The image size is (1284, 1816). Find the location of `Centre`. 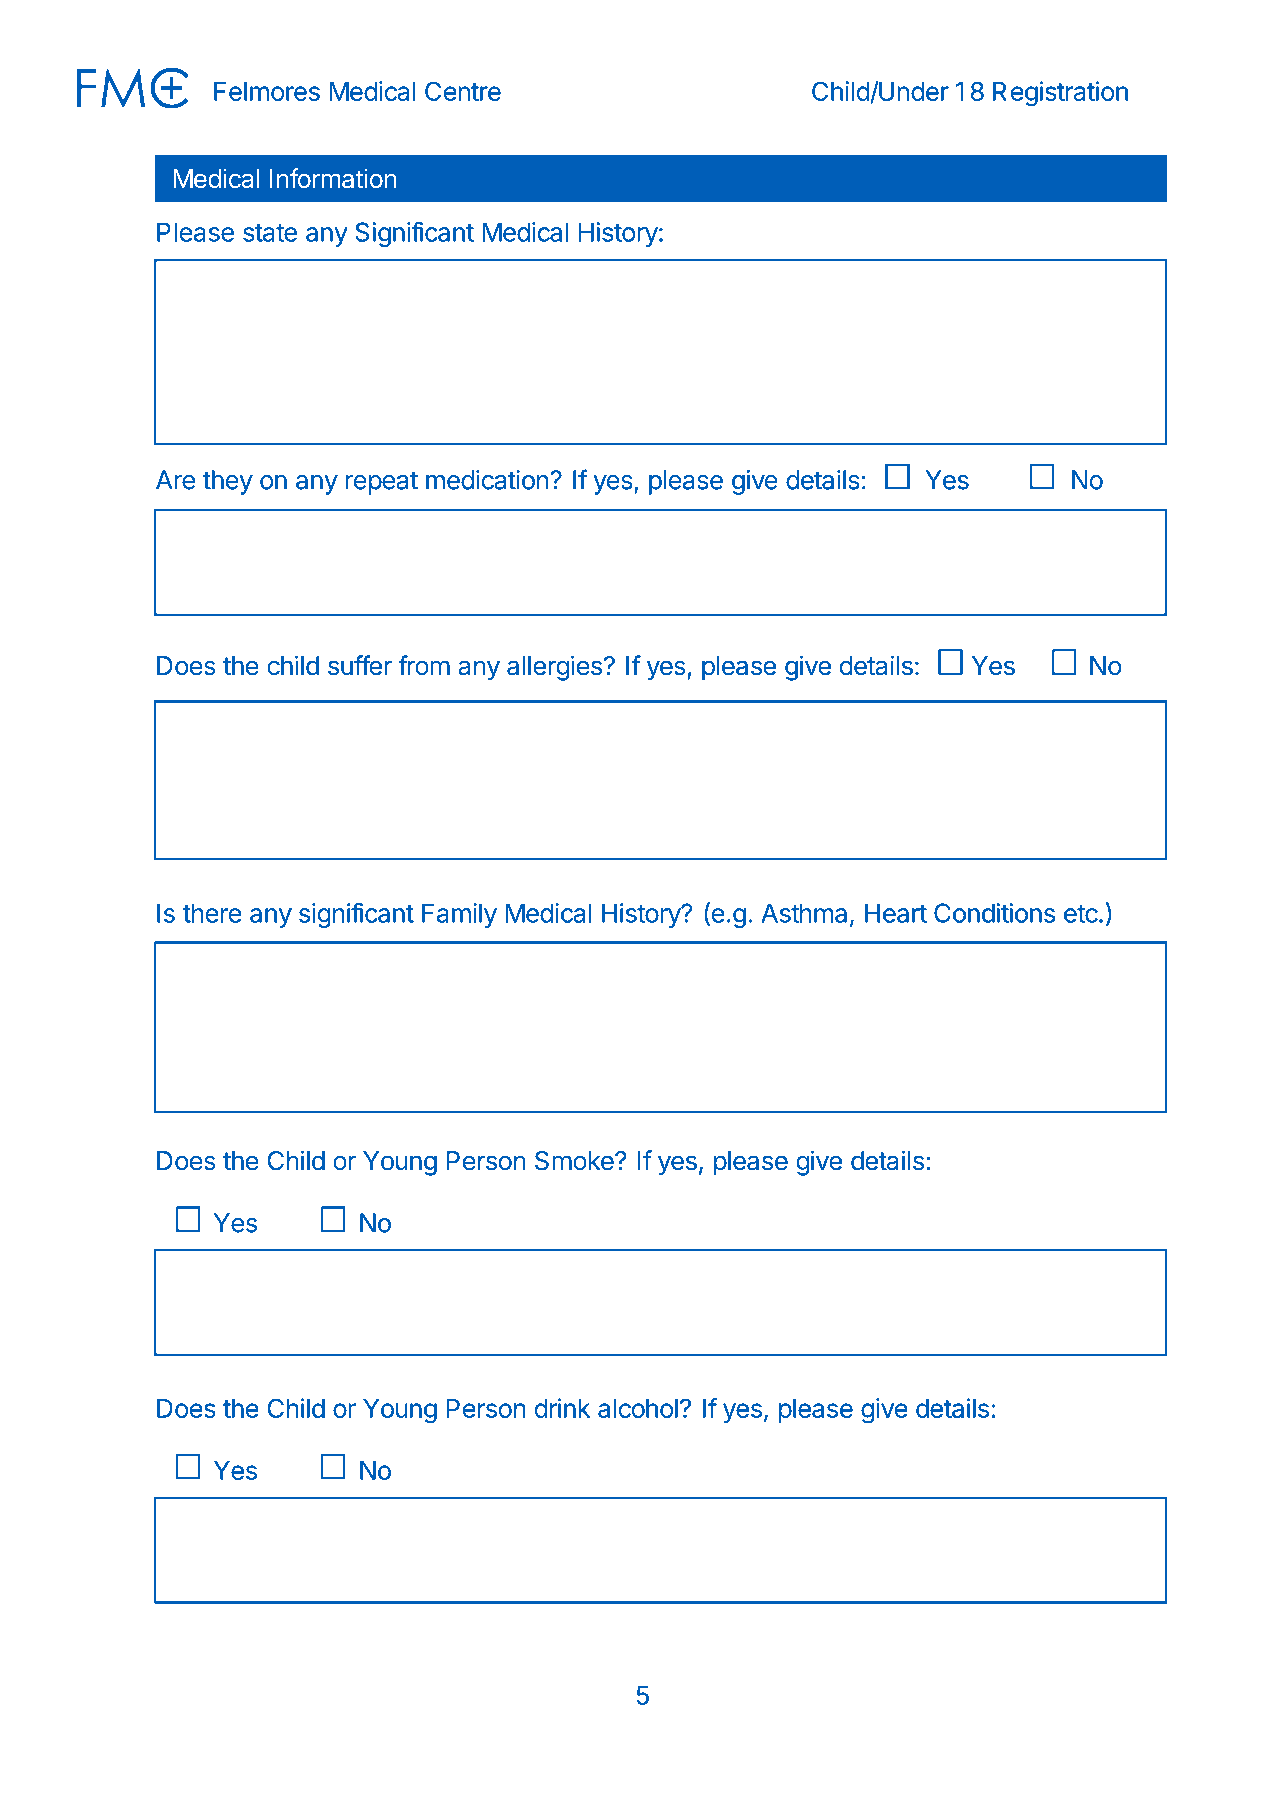

Centre is located at coordinates (463, 91).
